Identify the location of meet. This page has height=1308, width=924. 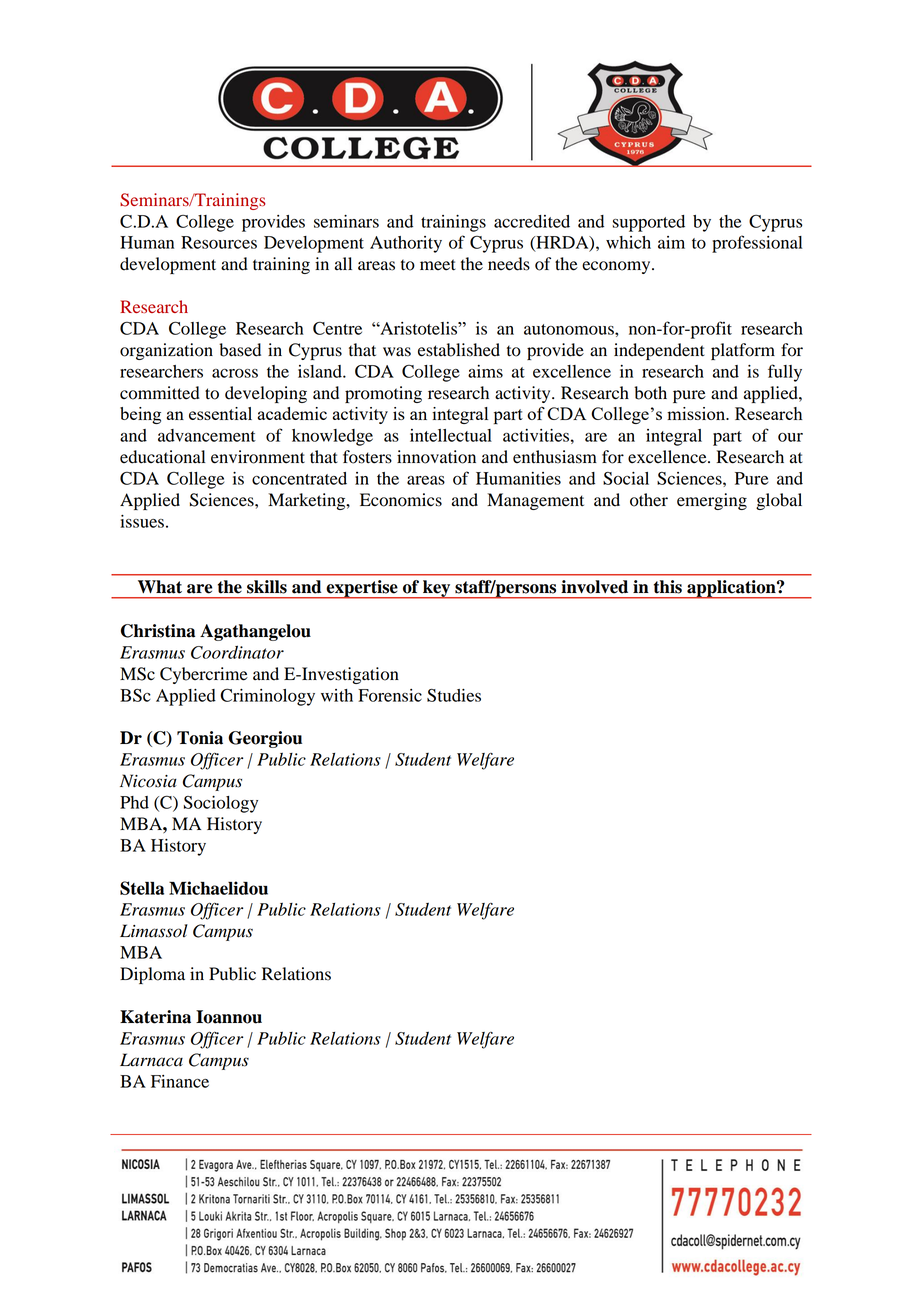
(438, 265).
